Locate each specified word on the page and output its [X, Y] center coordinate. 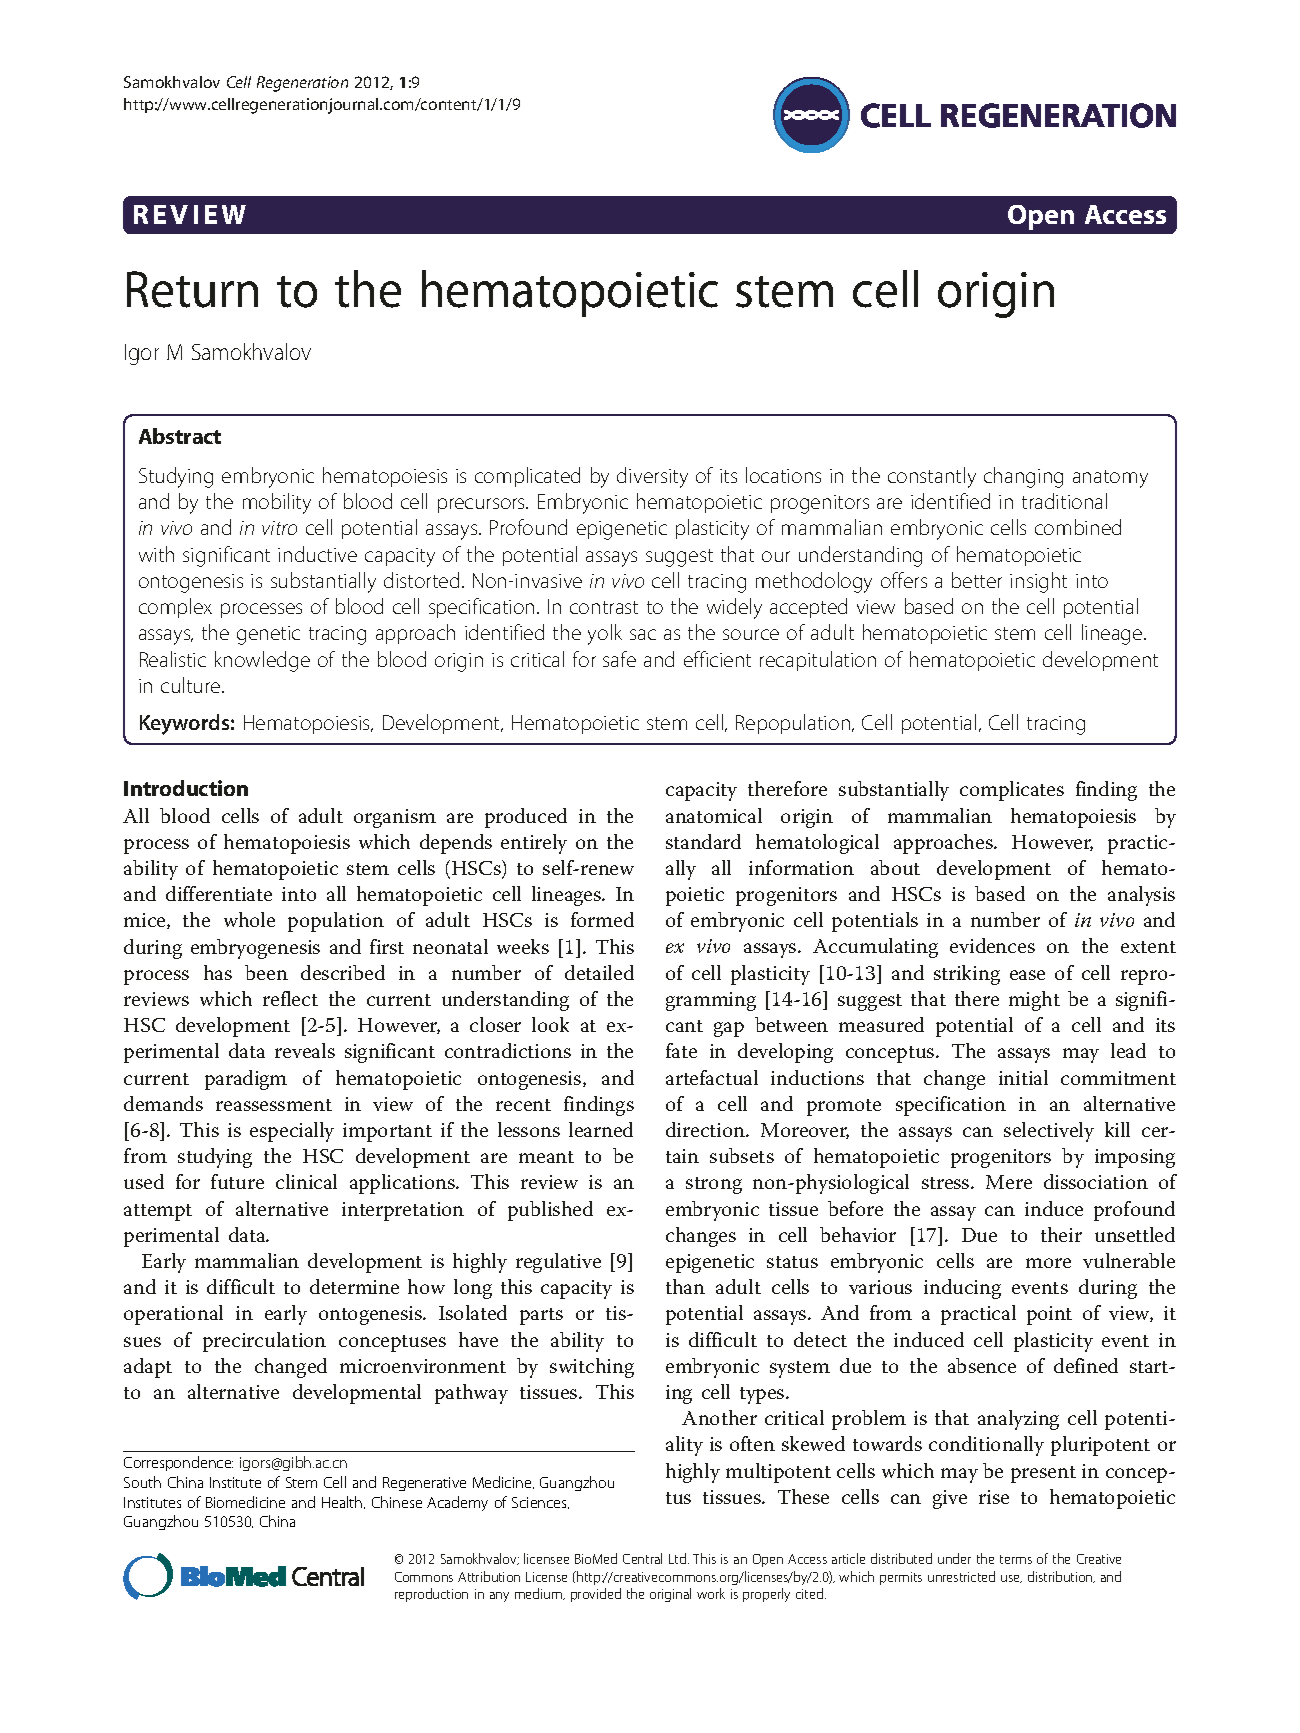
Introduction [186, 788]
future [237, 1181]
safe [619, 659]
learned [601, 1129]
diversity [652, 477]
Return [192, 289]
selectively [1049, 1132]
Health [343, 1502]
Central [642, 1558]
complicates [1012, 791]
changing [1023, 477]
